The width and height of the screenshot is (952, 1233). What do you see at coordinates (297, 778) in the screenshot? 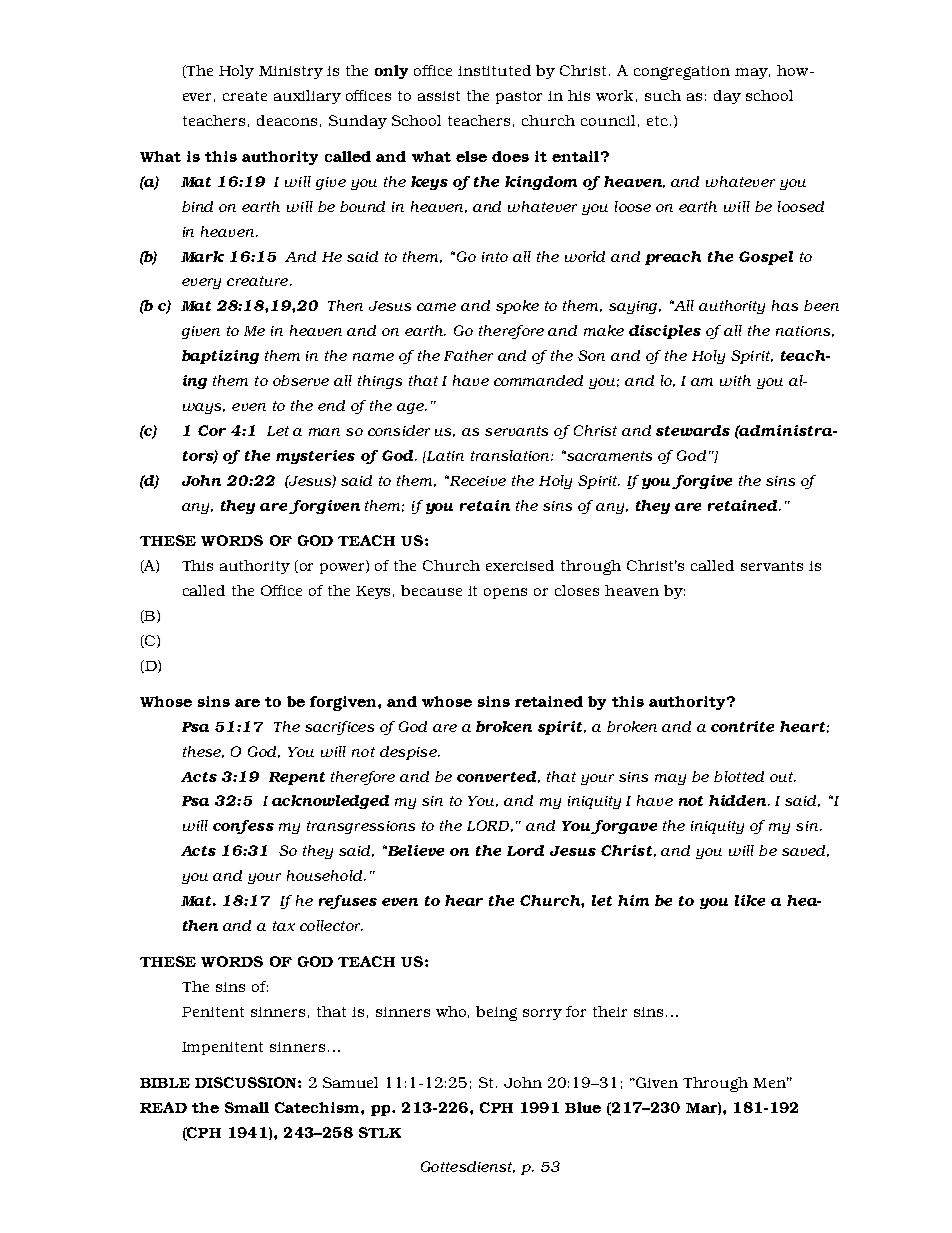
I see `Repent` at bounding box center [297, 778].
